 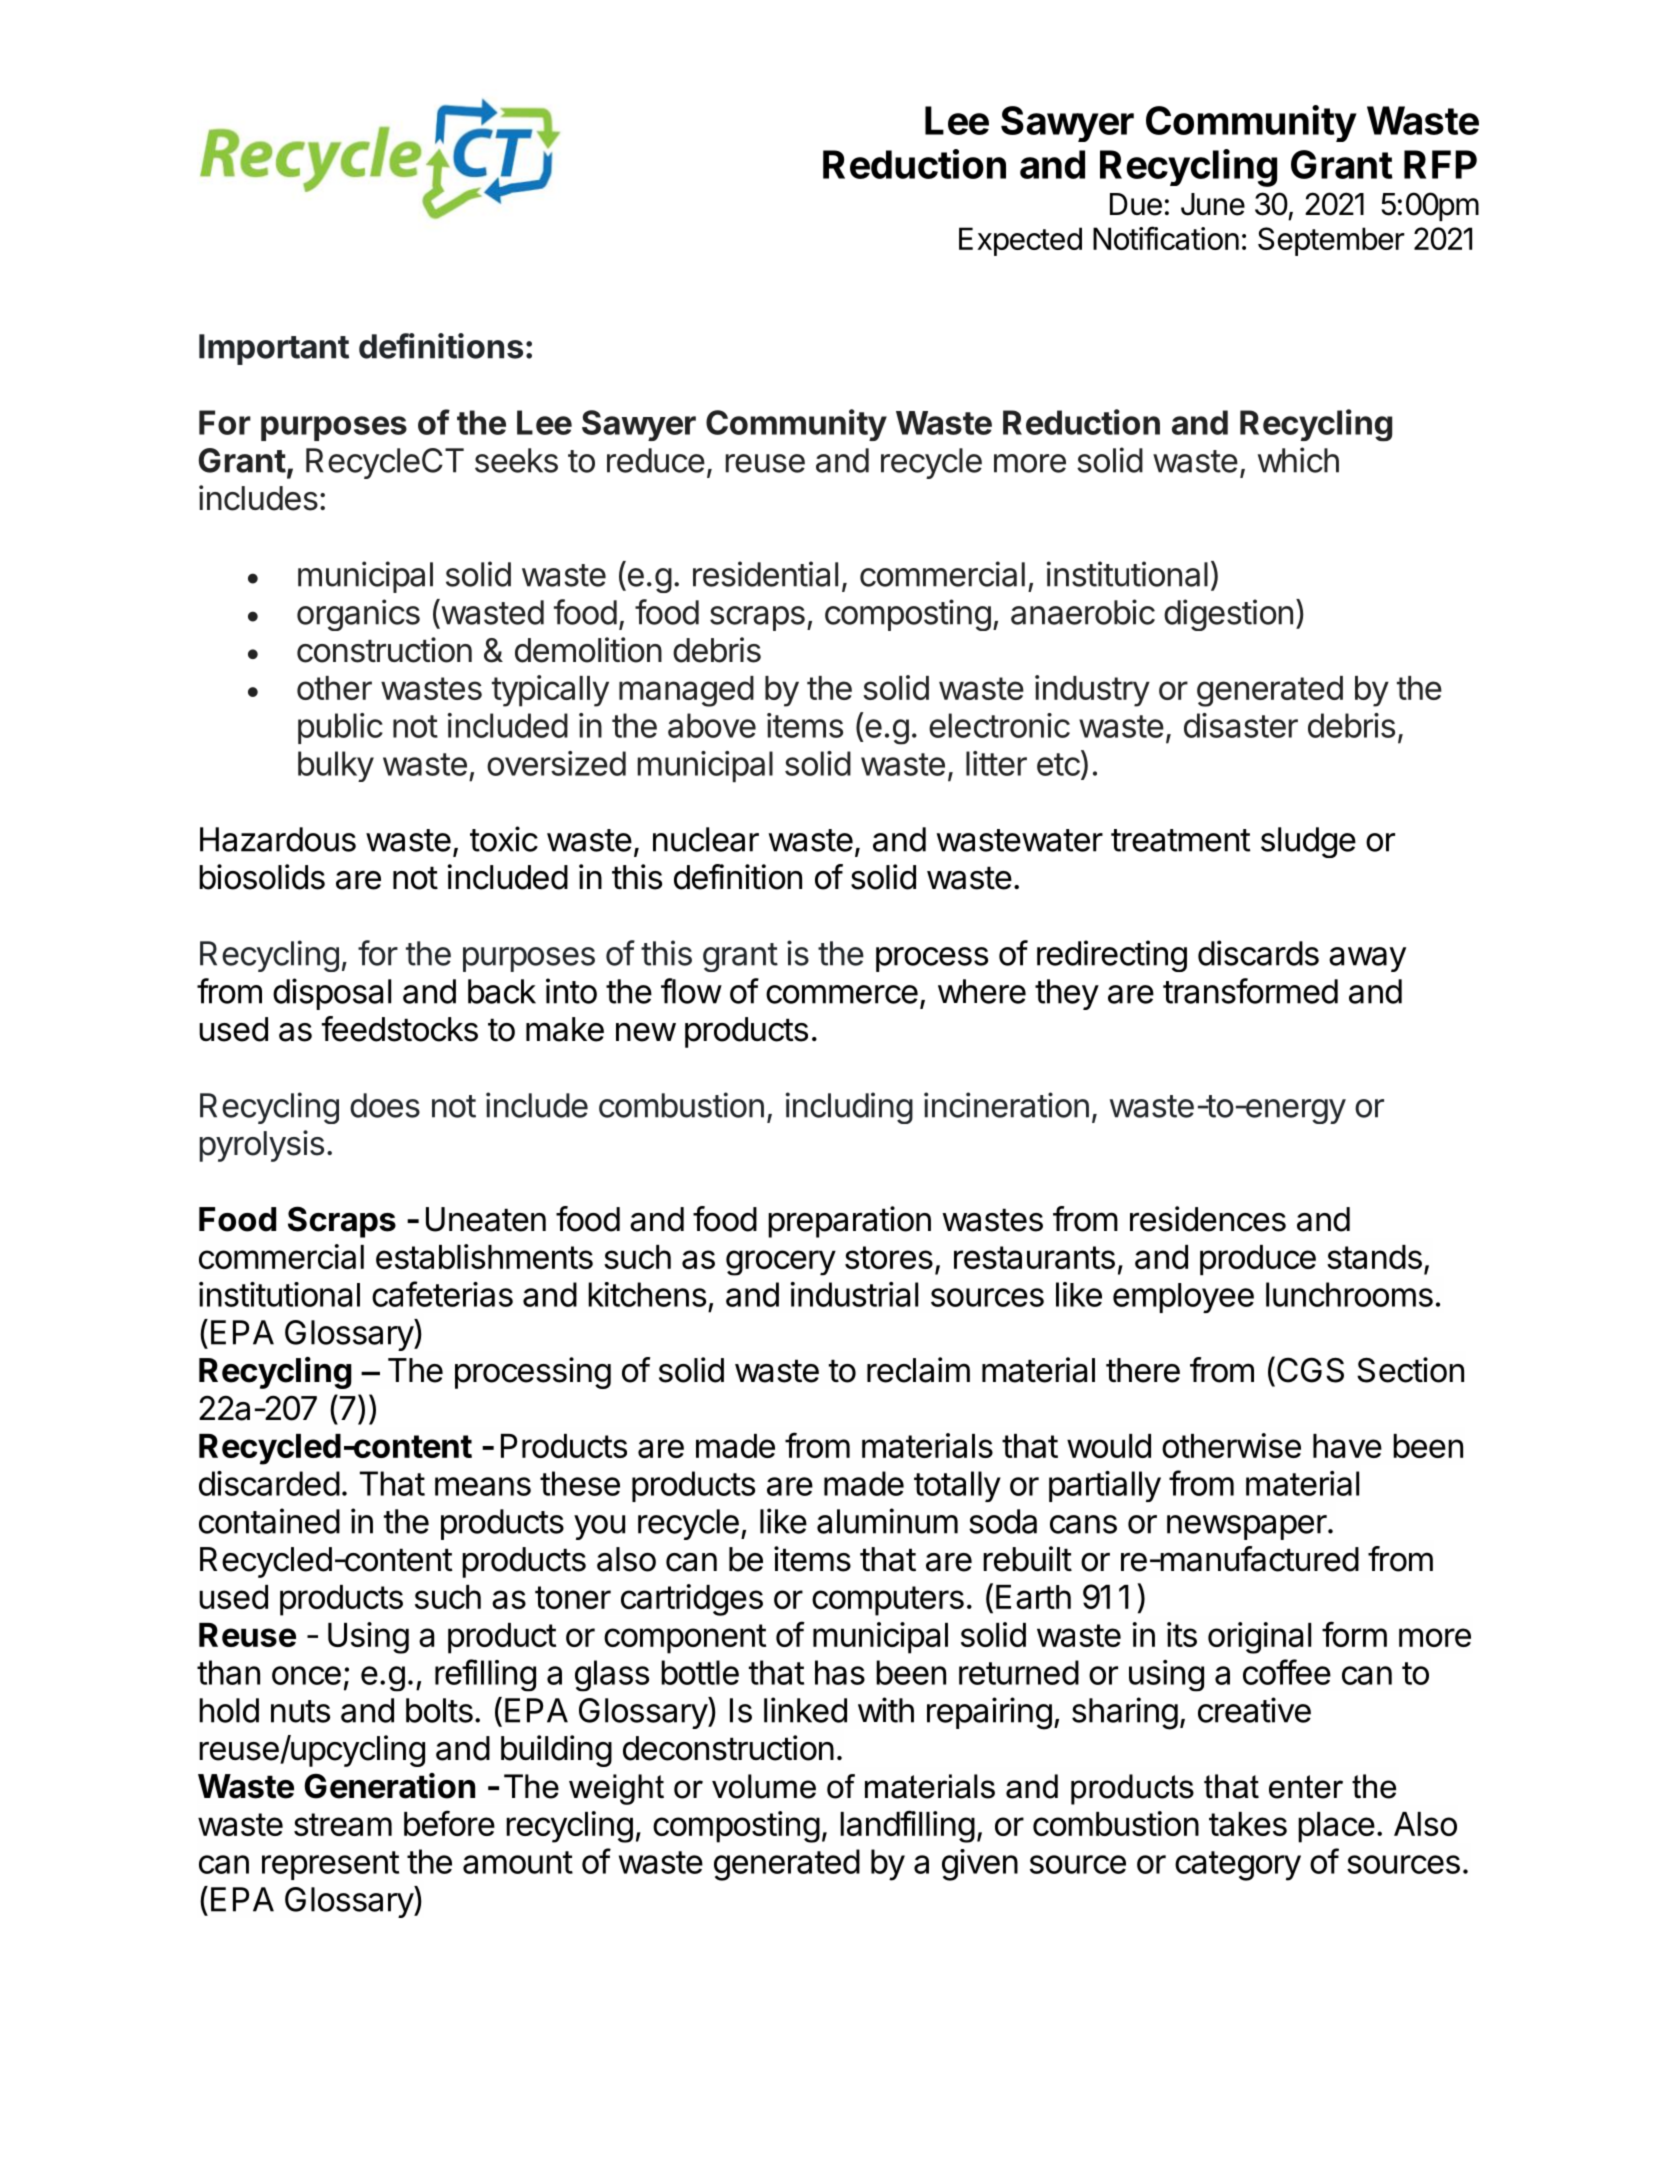 I want to click on cafeterias, so click(x=442, y=1294).
